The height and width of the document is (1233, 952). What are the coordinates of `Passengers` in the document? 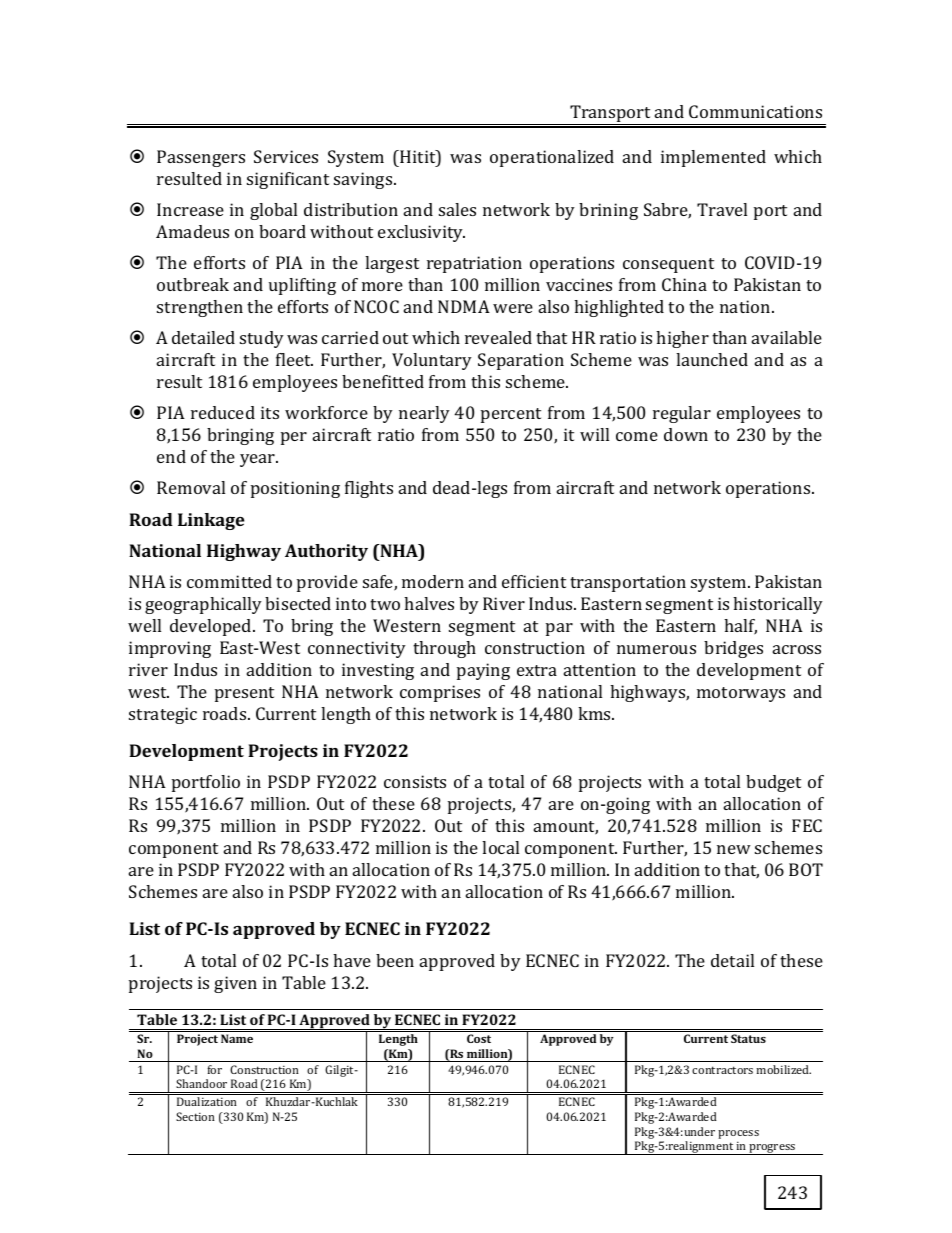 It's located at (201, 158).
